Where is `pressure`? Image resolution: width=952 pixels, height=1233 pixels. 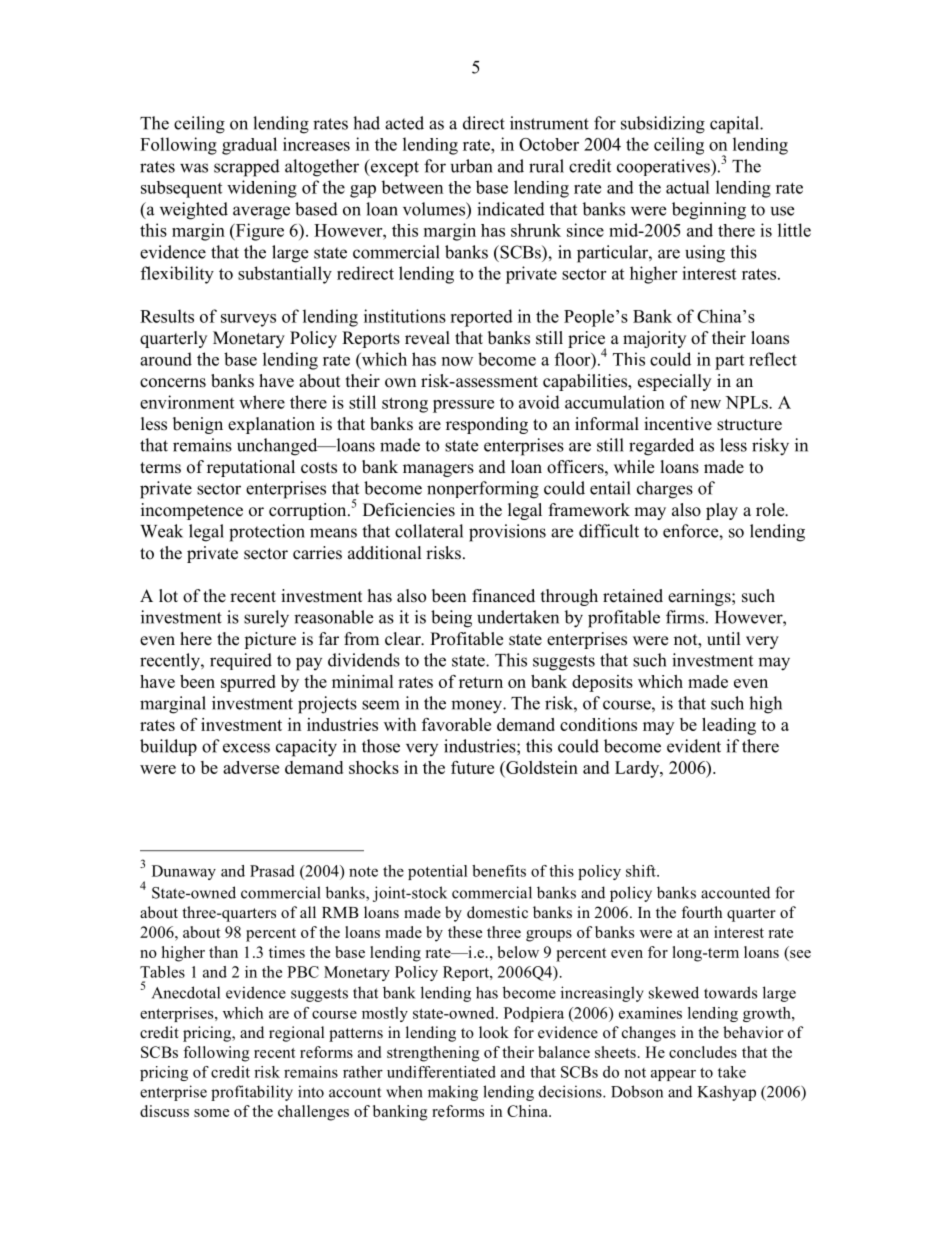 pressure is located at coordinates (463, 406).
